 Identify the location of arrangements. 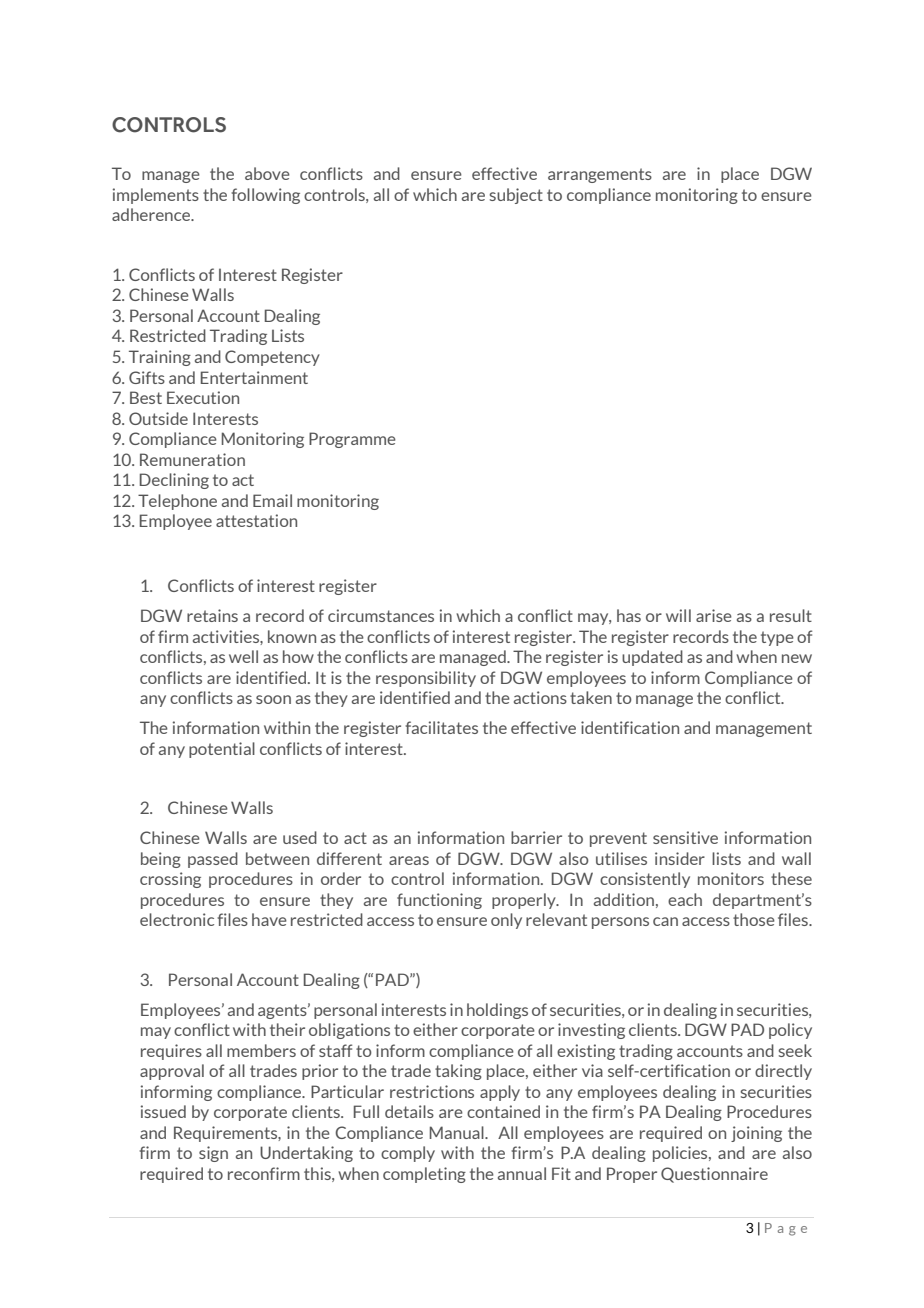
(600, 175).
